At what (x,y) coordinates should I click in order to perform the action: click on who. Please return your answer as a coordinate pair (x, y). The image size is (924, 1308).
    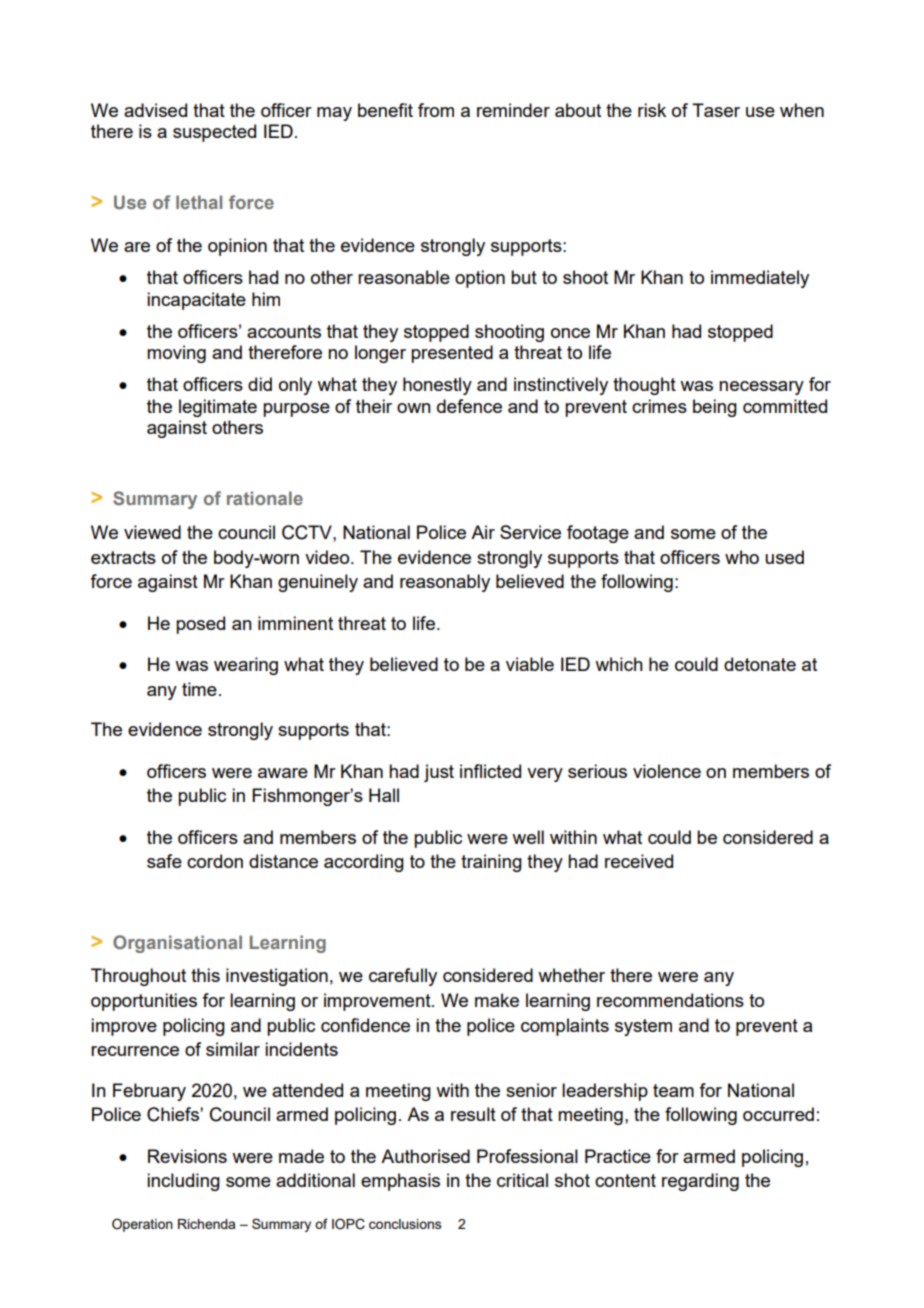
    Looking at the image, I should click on (742, 557).
